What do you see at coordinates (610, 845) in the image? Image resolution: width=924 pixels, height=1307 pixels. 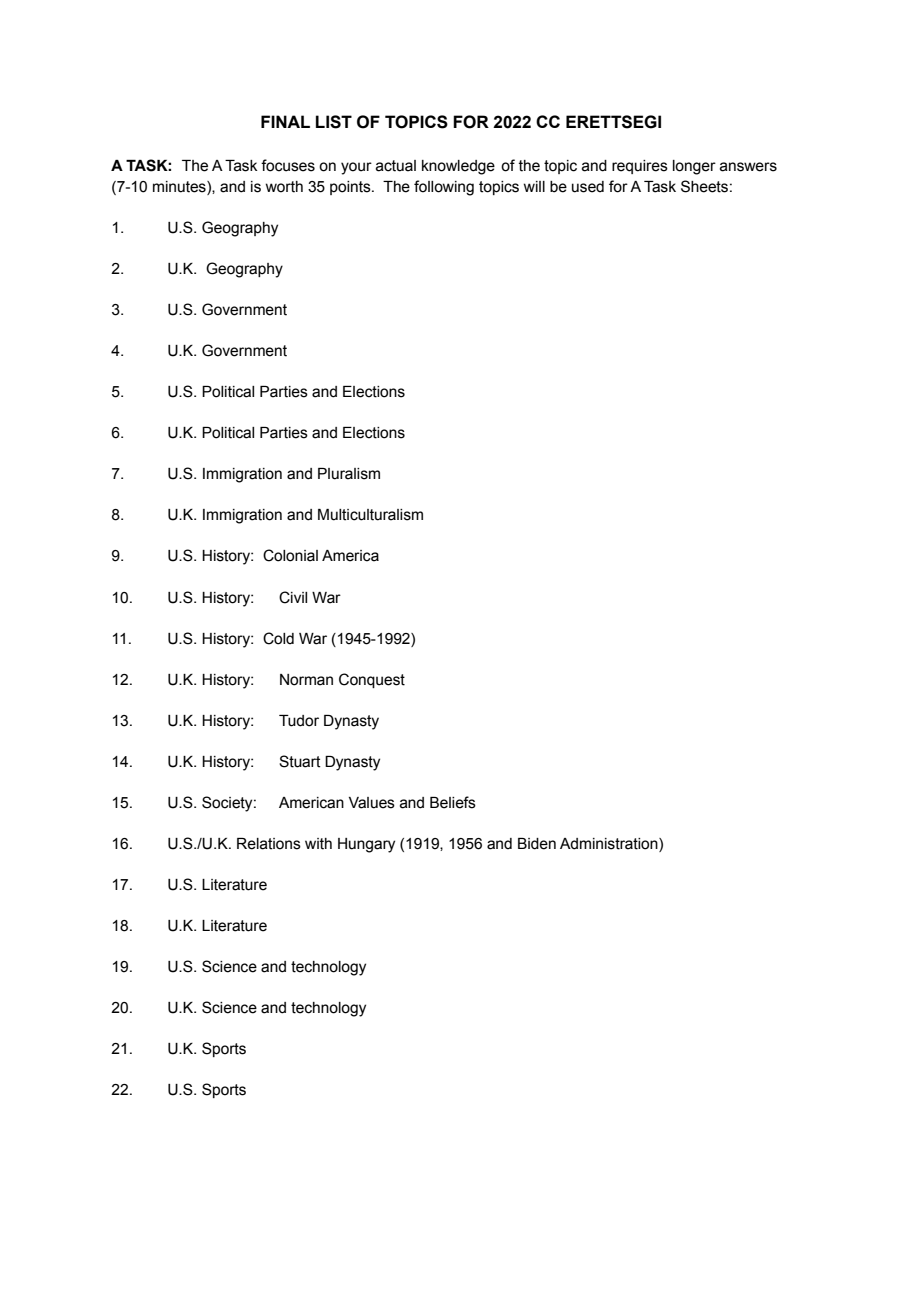 I see `Administration` at bounding box center [610, 845].
